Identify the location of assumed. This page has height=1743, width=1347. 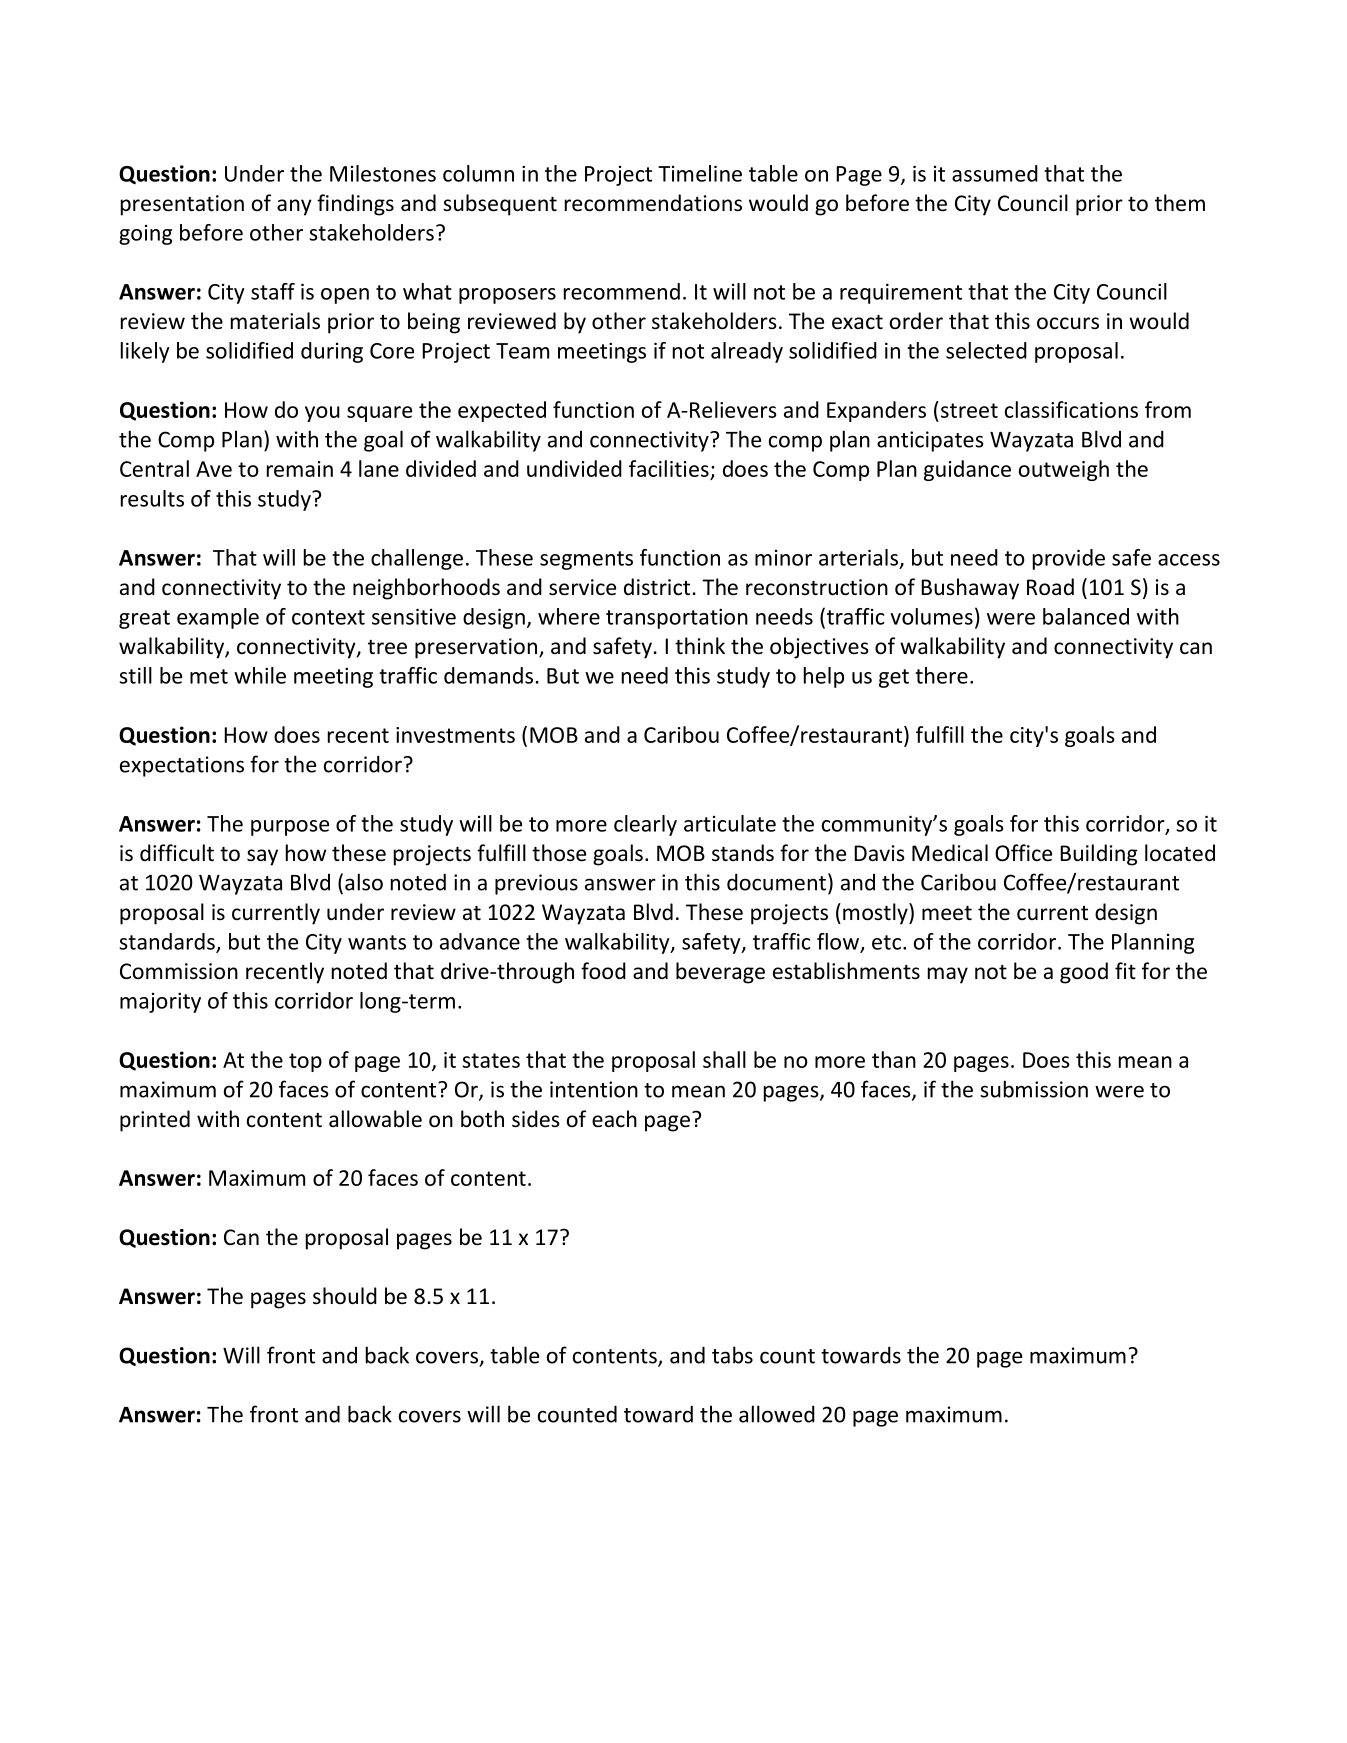
(995, 173).
